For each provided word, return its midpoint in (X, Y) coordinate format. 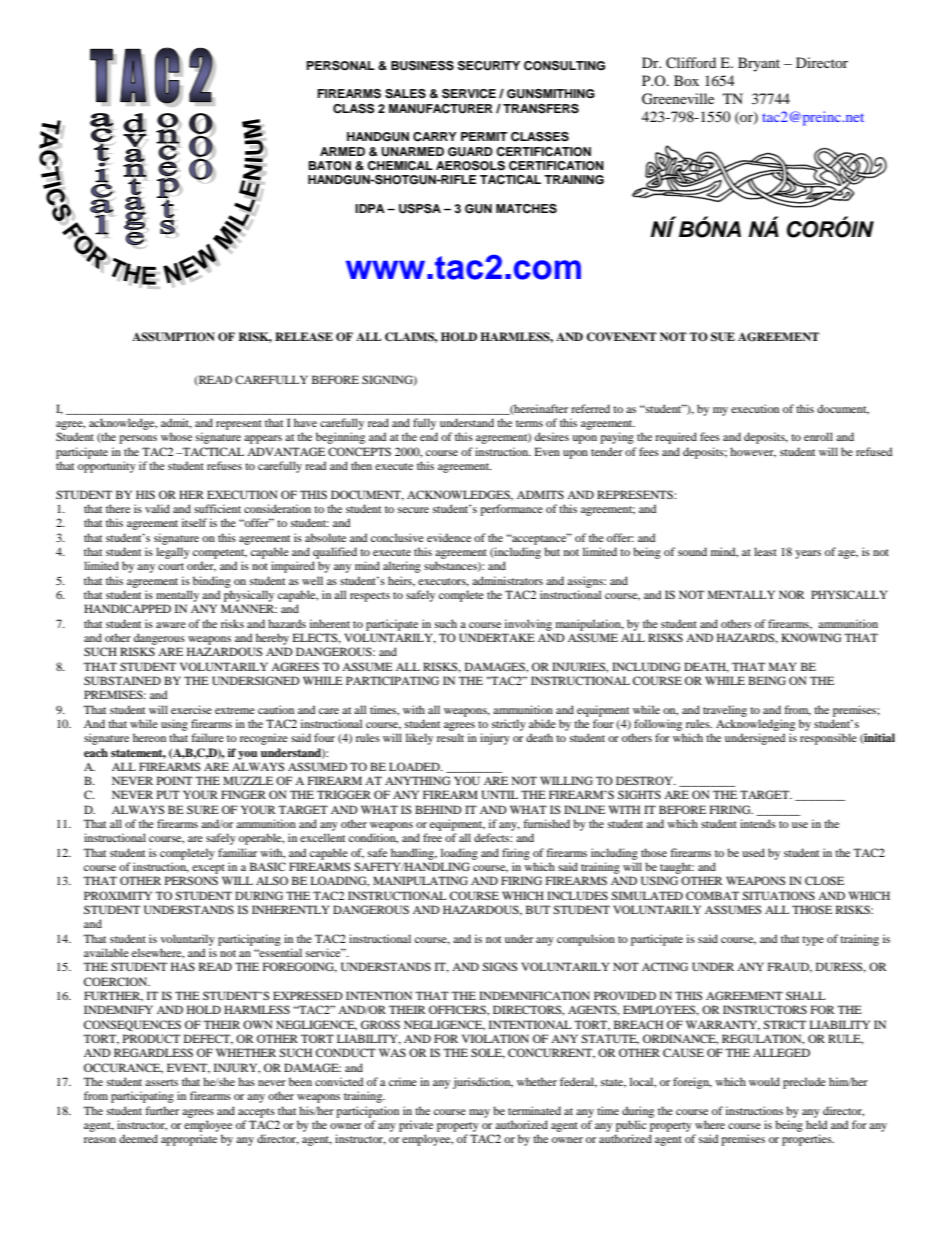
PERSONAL (341, 66)
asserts (161, 1082)
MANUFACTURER (441, 109)
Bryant (759, 64)
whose (176, 436)
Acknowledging (755, 725)
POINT (175, 780)
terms (529, 423)
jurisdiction (483, 1083)
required (676, 438)
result (450, 737)
